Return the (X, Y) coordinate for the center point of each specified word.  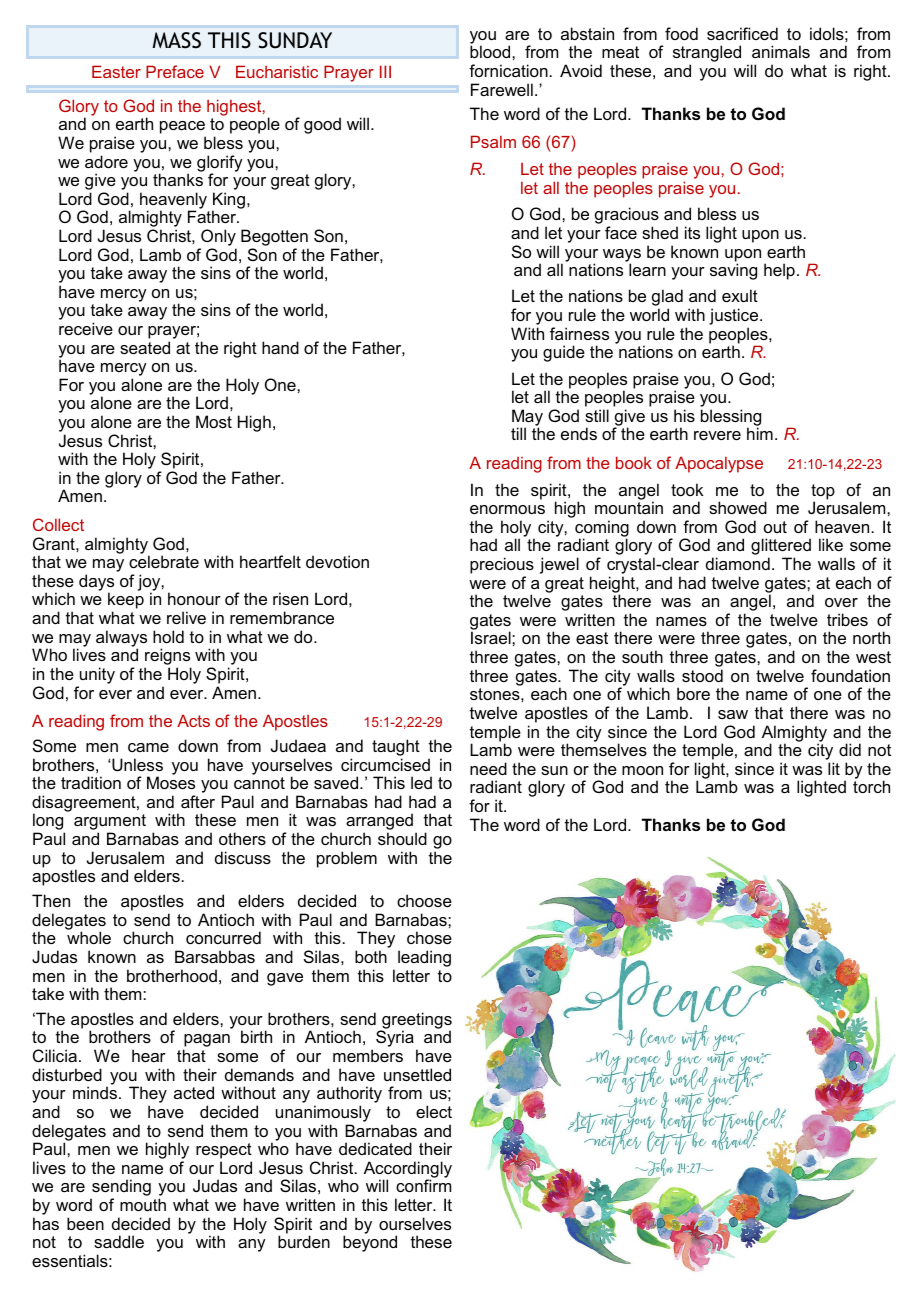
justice (735, 318)
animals (781, 51)
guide (564, 353)
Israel (492, 637)
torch (871, 786)
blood (491, 51)
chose (429, 937)
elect (434, 1111)
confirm (423, 1185)
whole (89, 937)
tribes (847, 619)
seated (145, 347)
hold (168, 636)
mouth (143, 1204)
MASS (177, 40)
